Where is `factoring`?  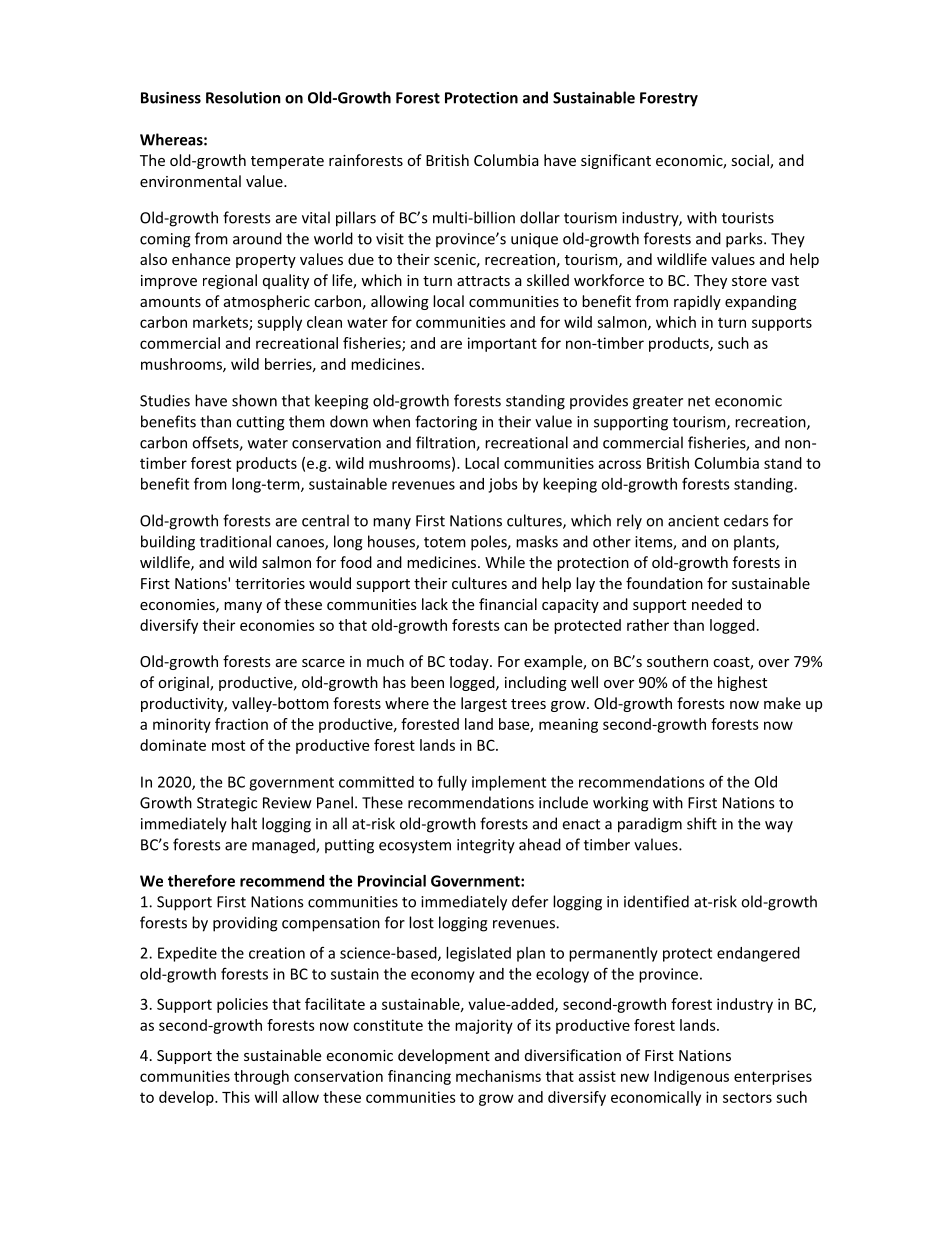 factoring is located at coordinates (446, 423).
